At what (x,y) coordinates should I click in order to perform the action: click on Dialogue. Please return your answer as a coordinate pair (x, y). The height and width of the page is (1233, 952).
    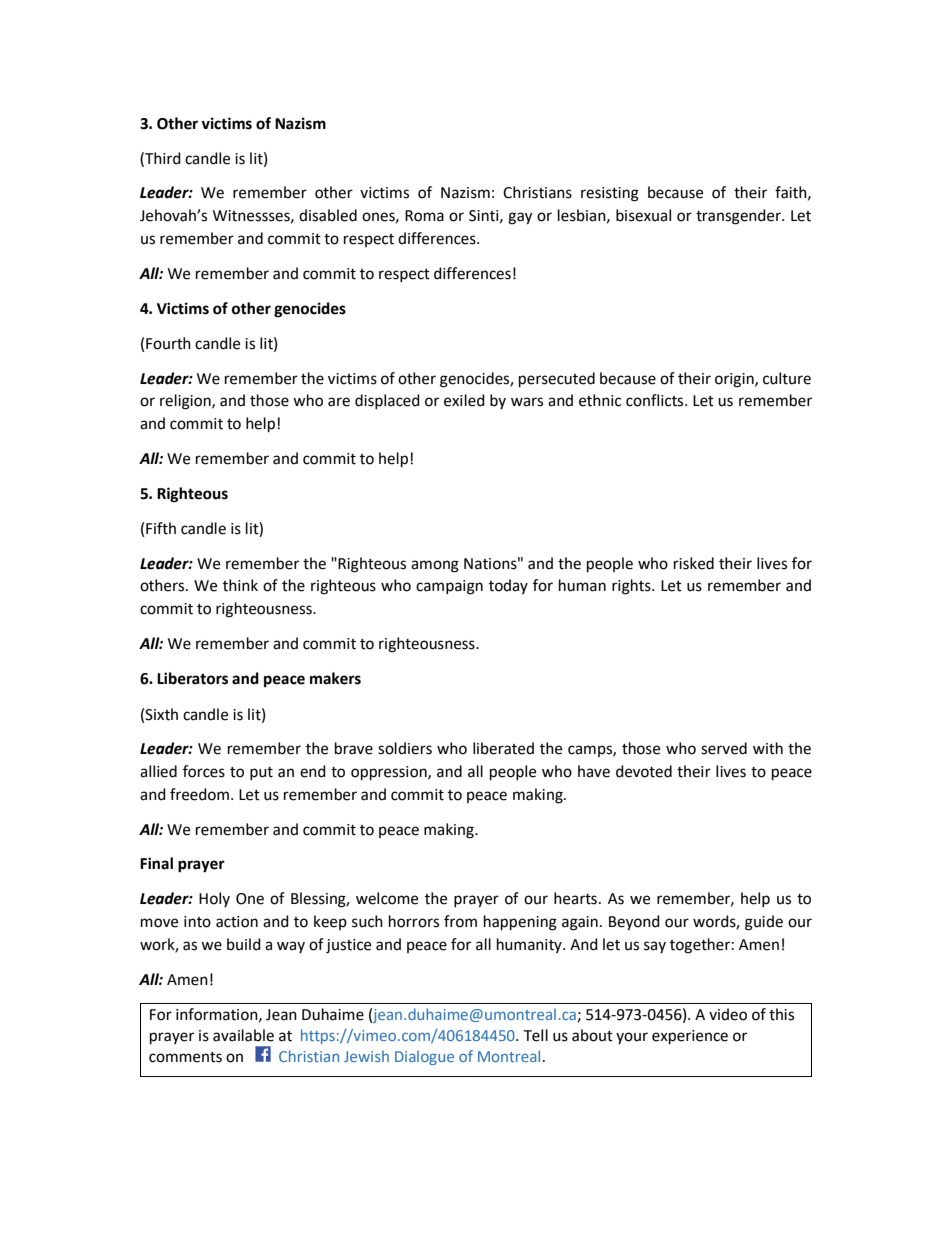
    Looking at the image, I should click on (424, 1057).
